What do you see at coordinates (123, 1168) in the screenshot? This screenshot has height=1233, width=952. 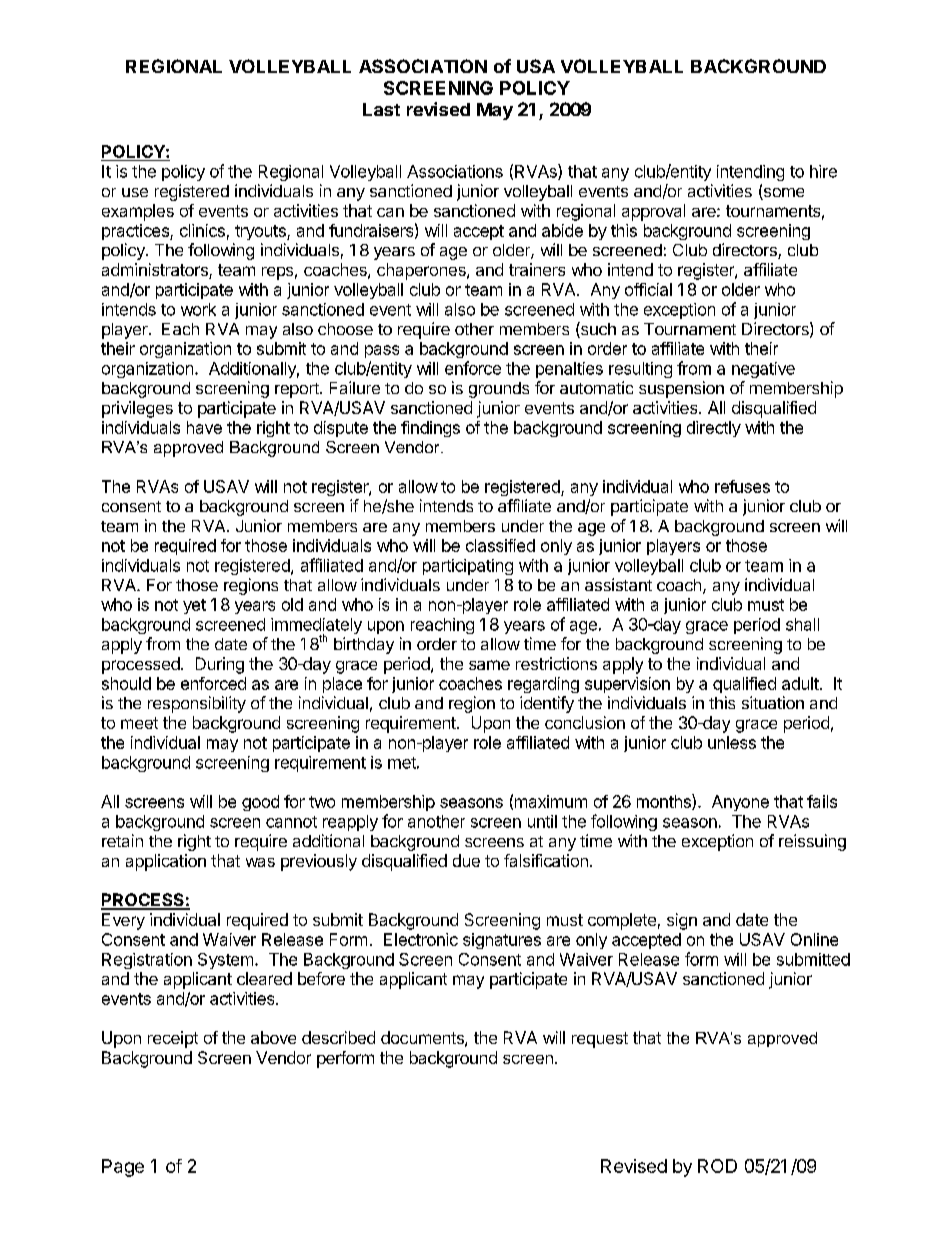 I see `Page` at bounding box center [123, 1168].
